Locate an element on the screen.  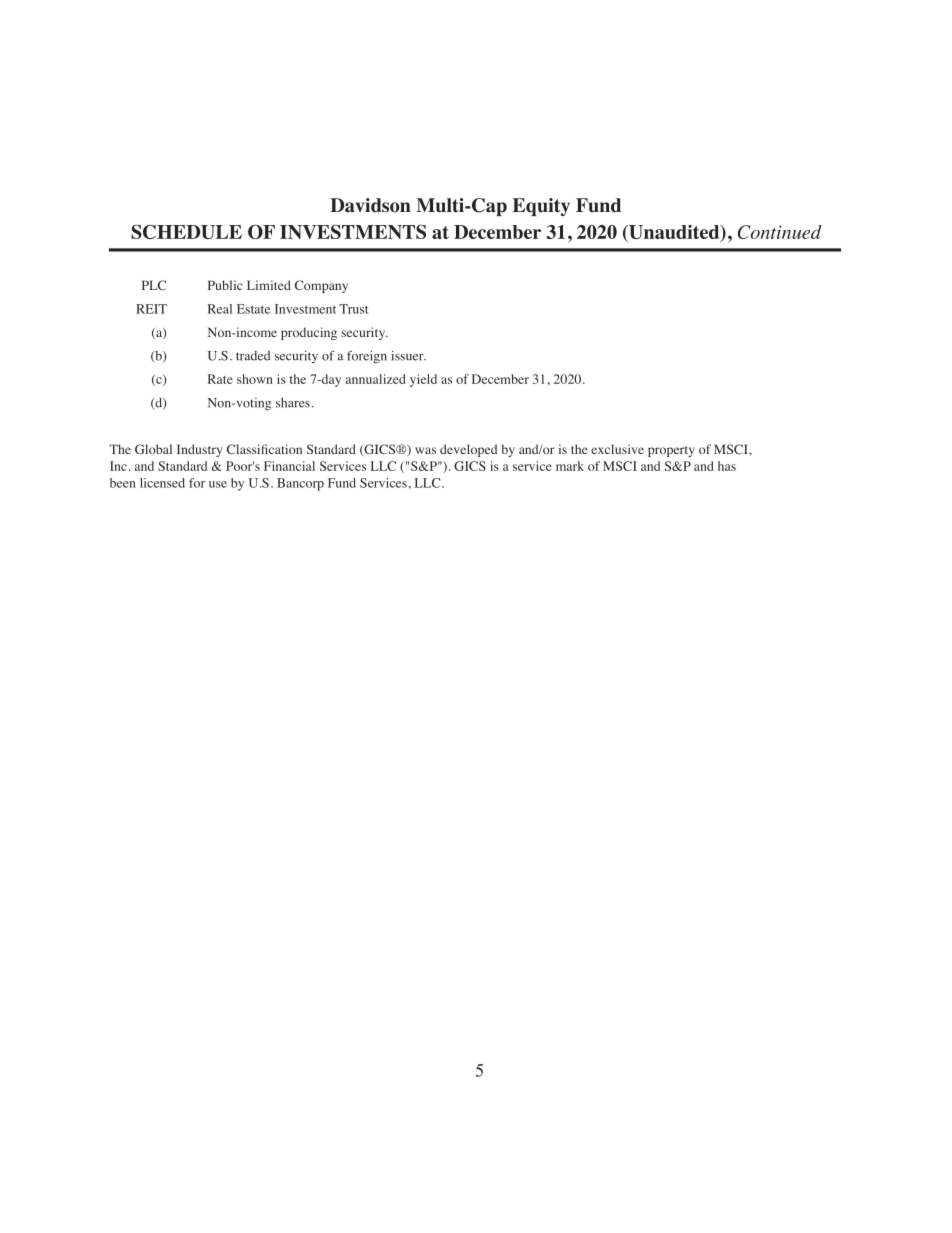
Continued is located at coordinates (780, 232).
